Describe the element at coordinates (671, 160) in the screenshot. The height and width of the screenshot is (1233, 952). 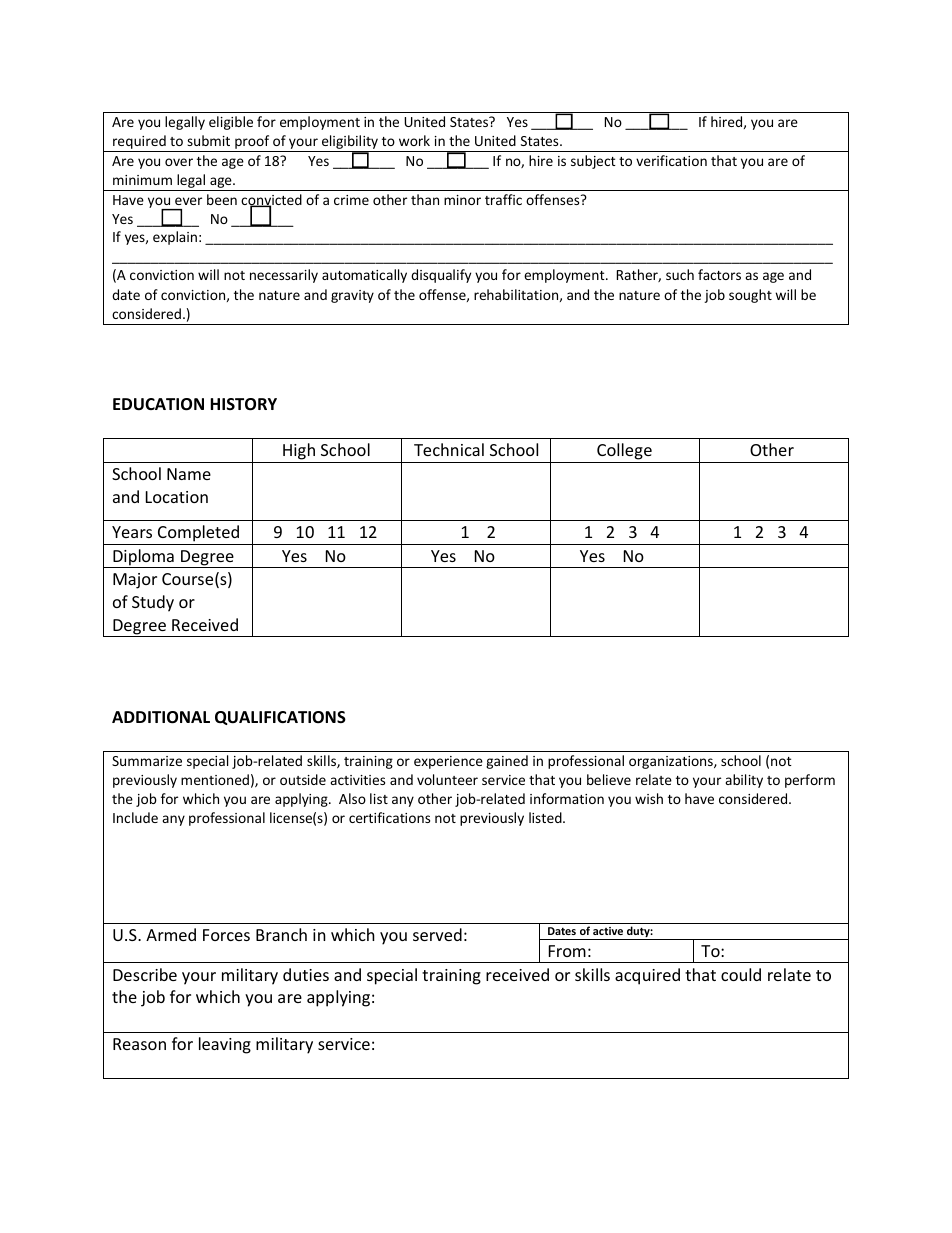
I see `verification` at that location.
